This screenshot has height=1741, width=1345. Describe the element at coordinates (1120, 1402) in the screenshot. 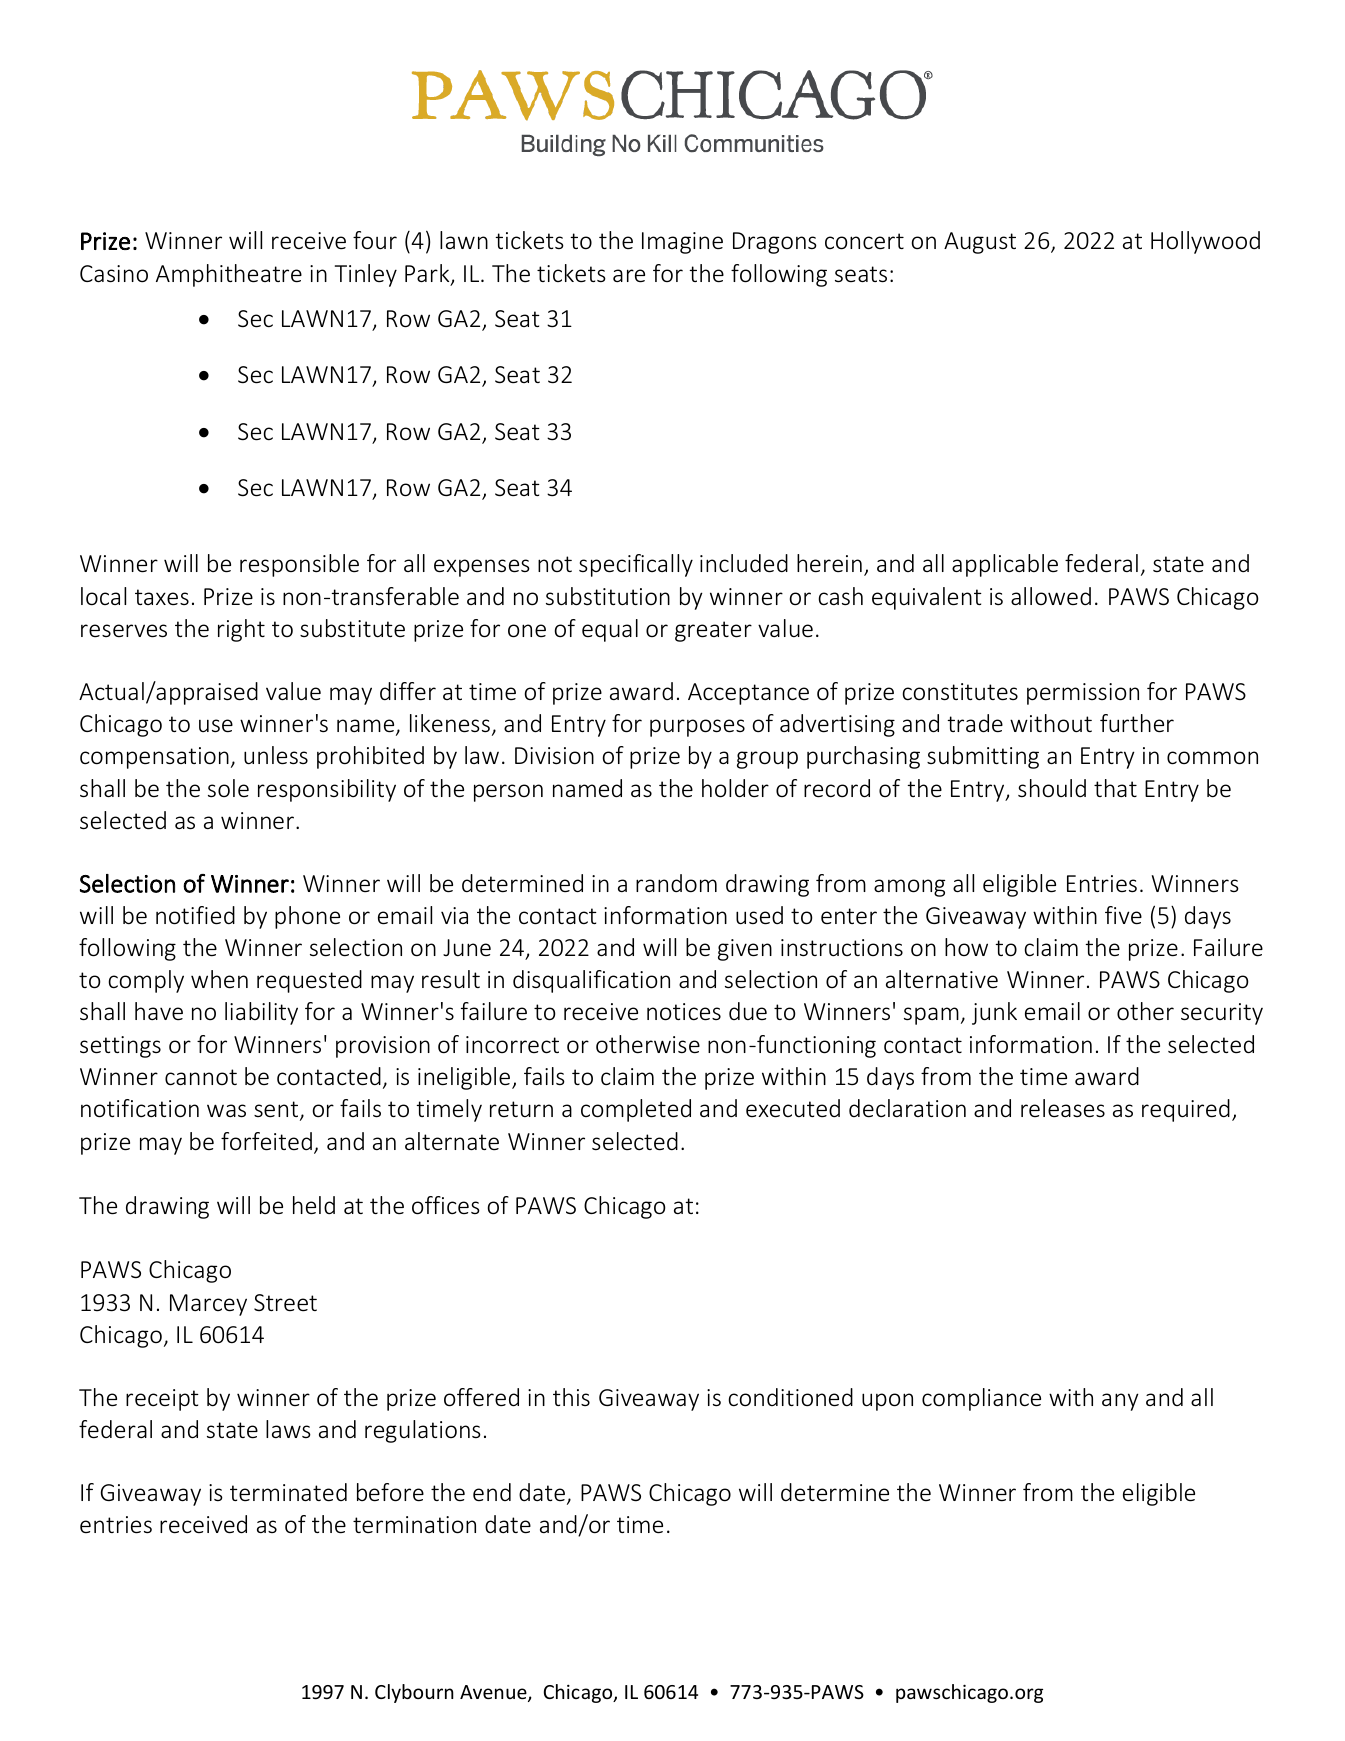

I see `any` at that location.
